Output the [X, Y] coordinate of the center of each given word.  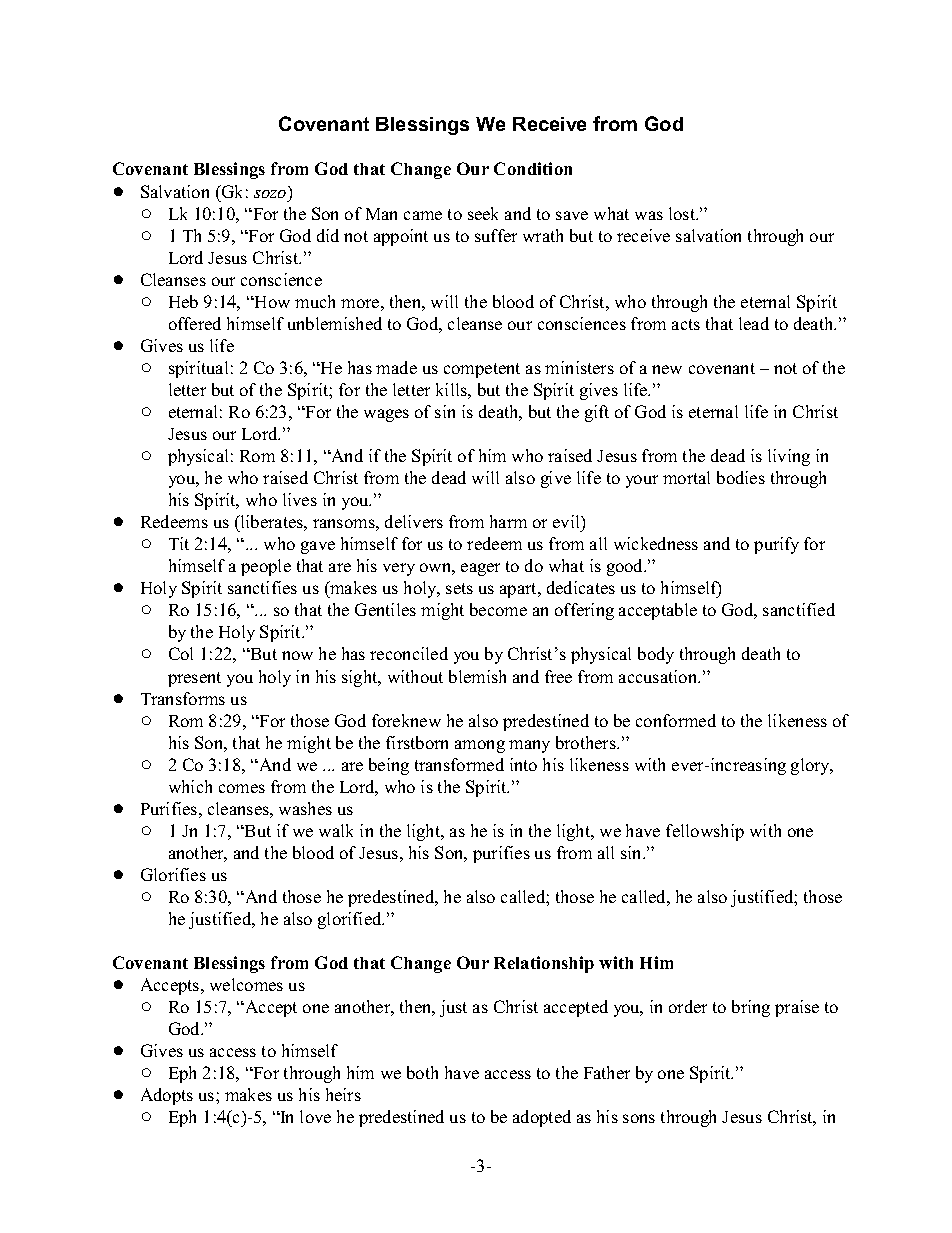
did [328, 235]
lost [683, 213]
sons [639, 1118]
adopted [542, 1118]
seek [483, 213]
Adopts [167, 1096]
